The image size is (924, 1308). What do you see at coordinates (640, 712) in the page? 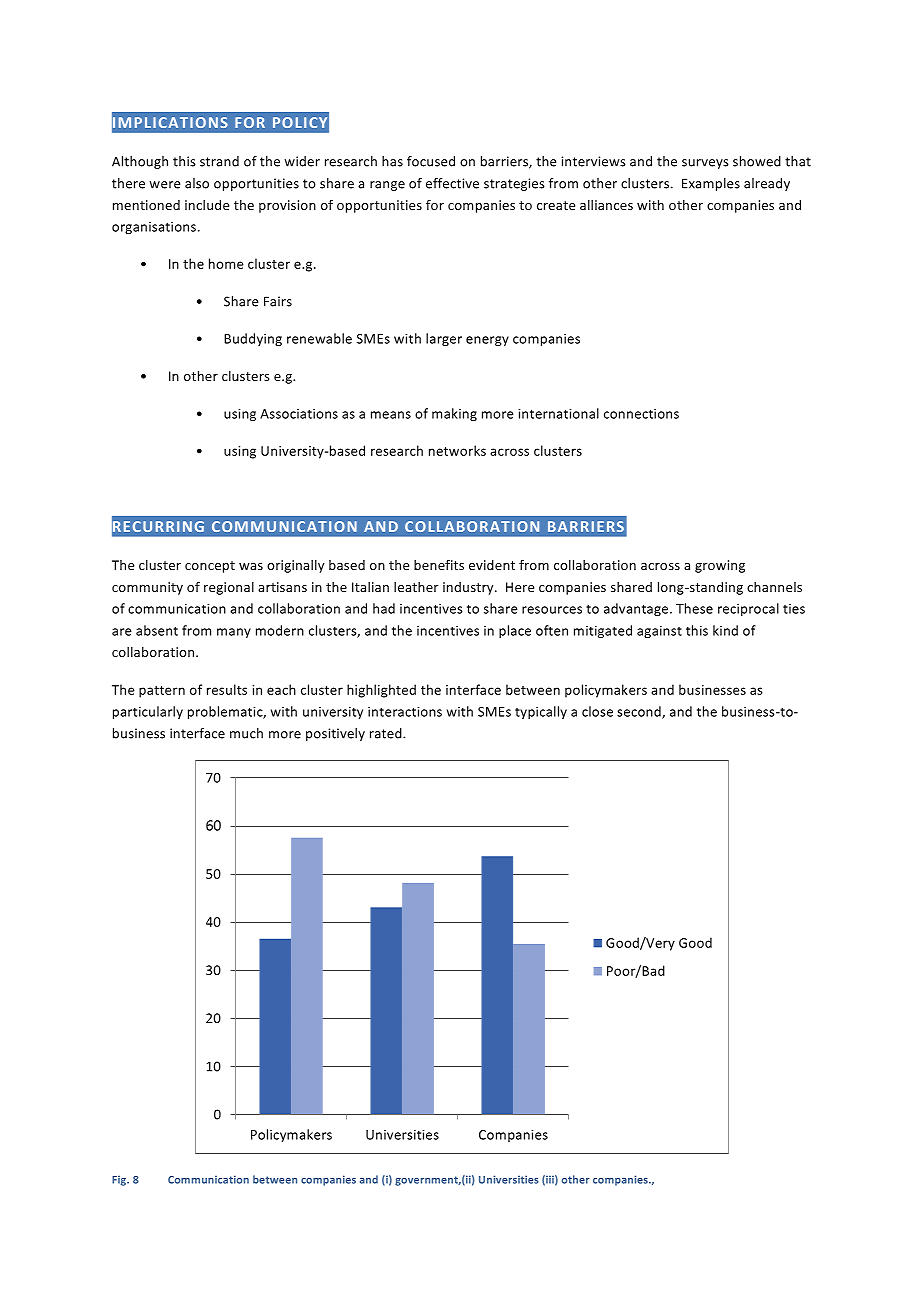
I see `second` at bounding box center [640, 712].
